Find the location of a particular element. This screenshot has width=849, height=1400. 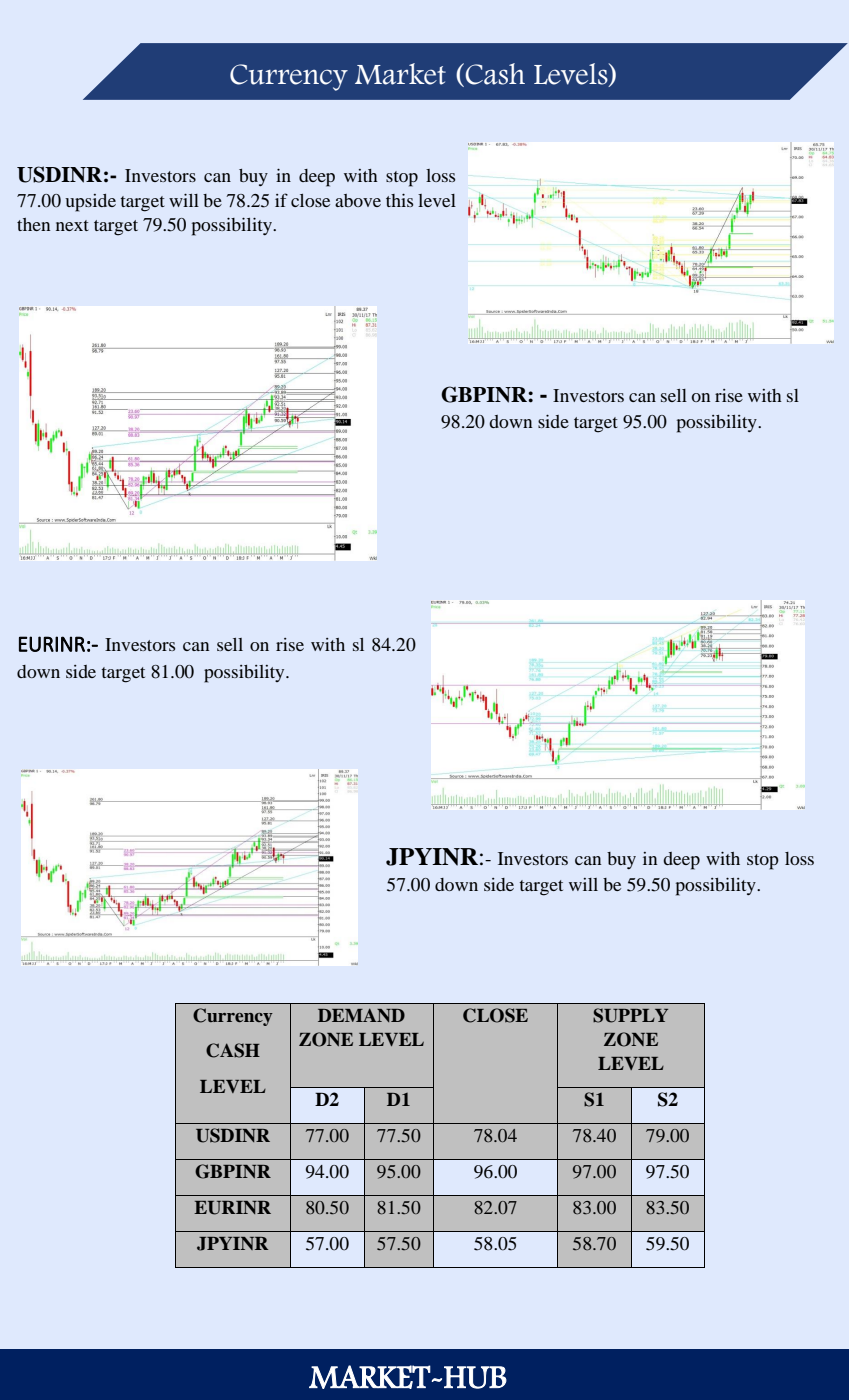

above is located at coordinates (358, 200).
